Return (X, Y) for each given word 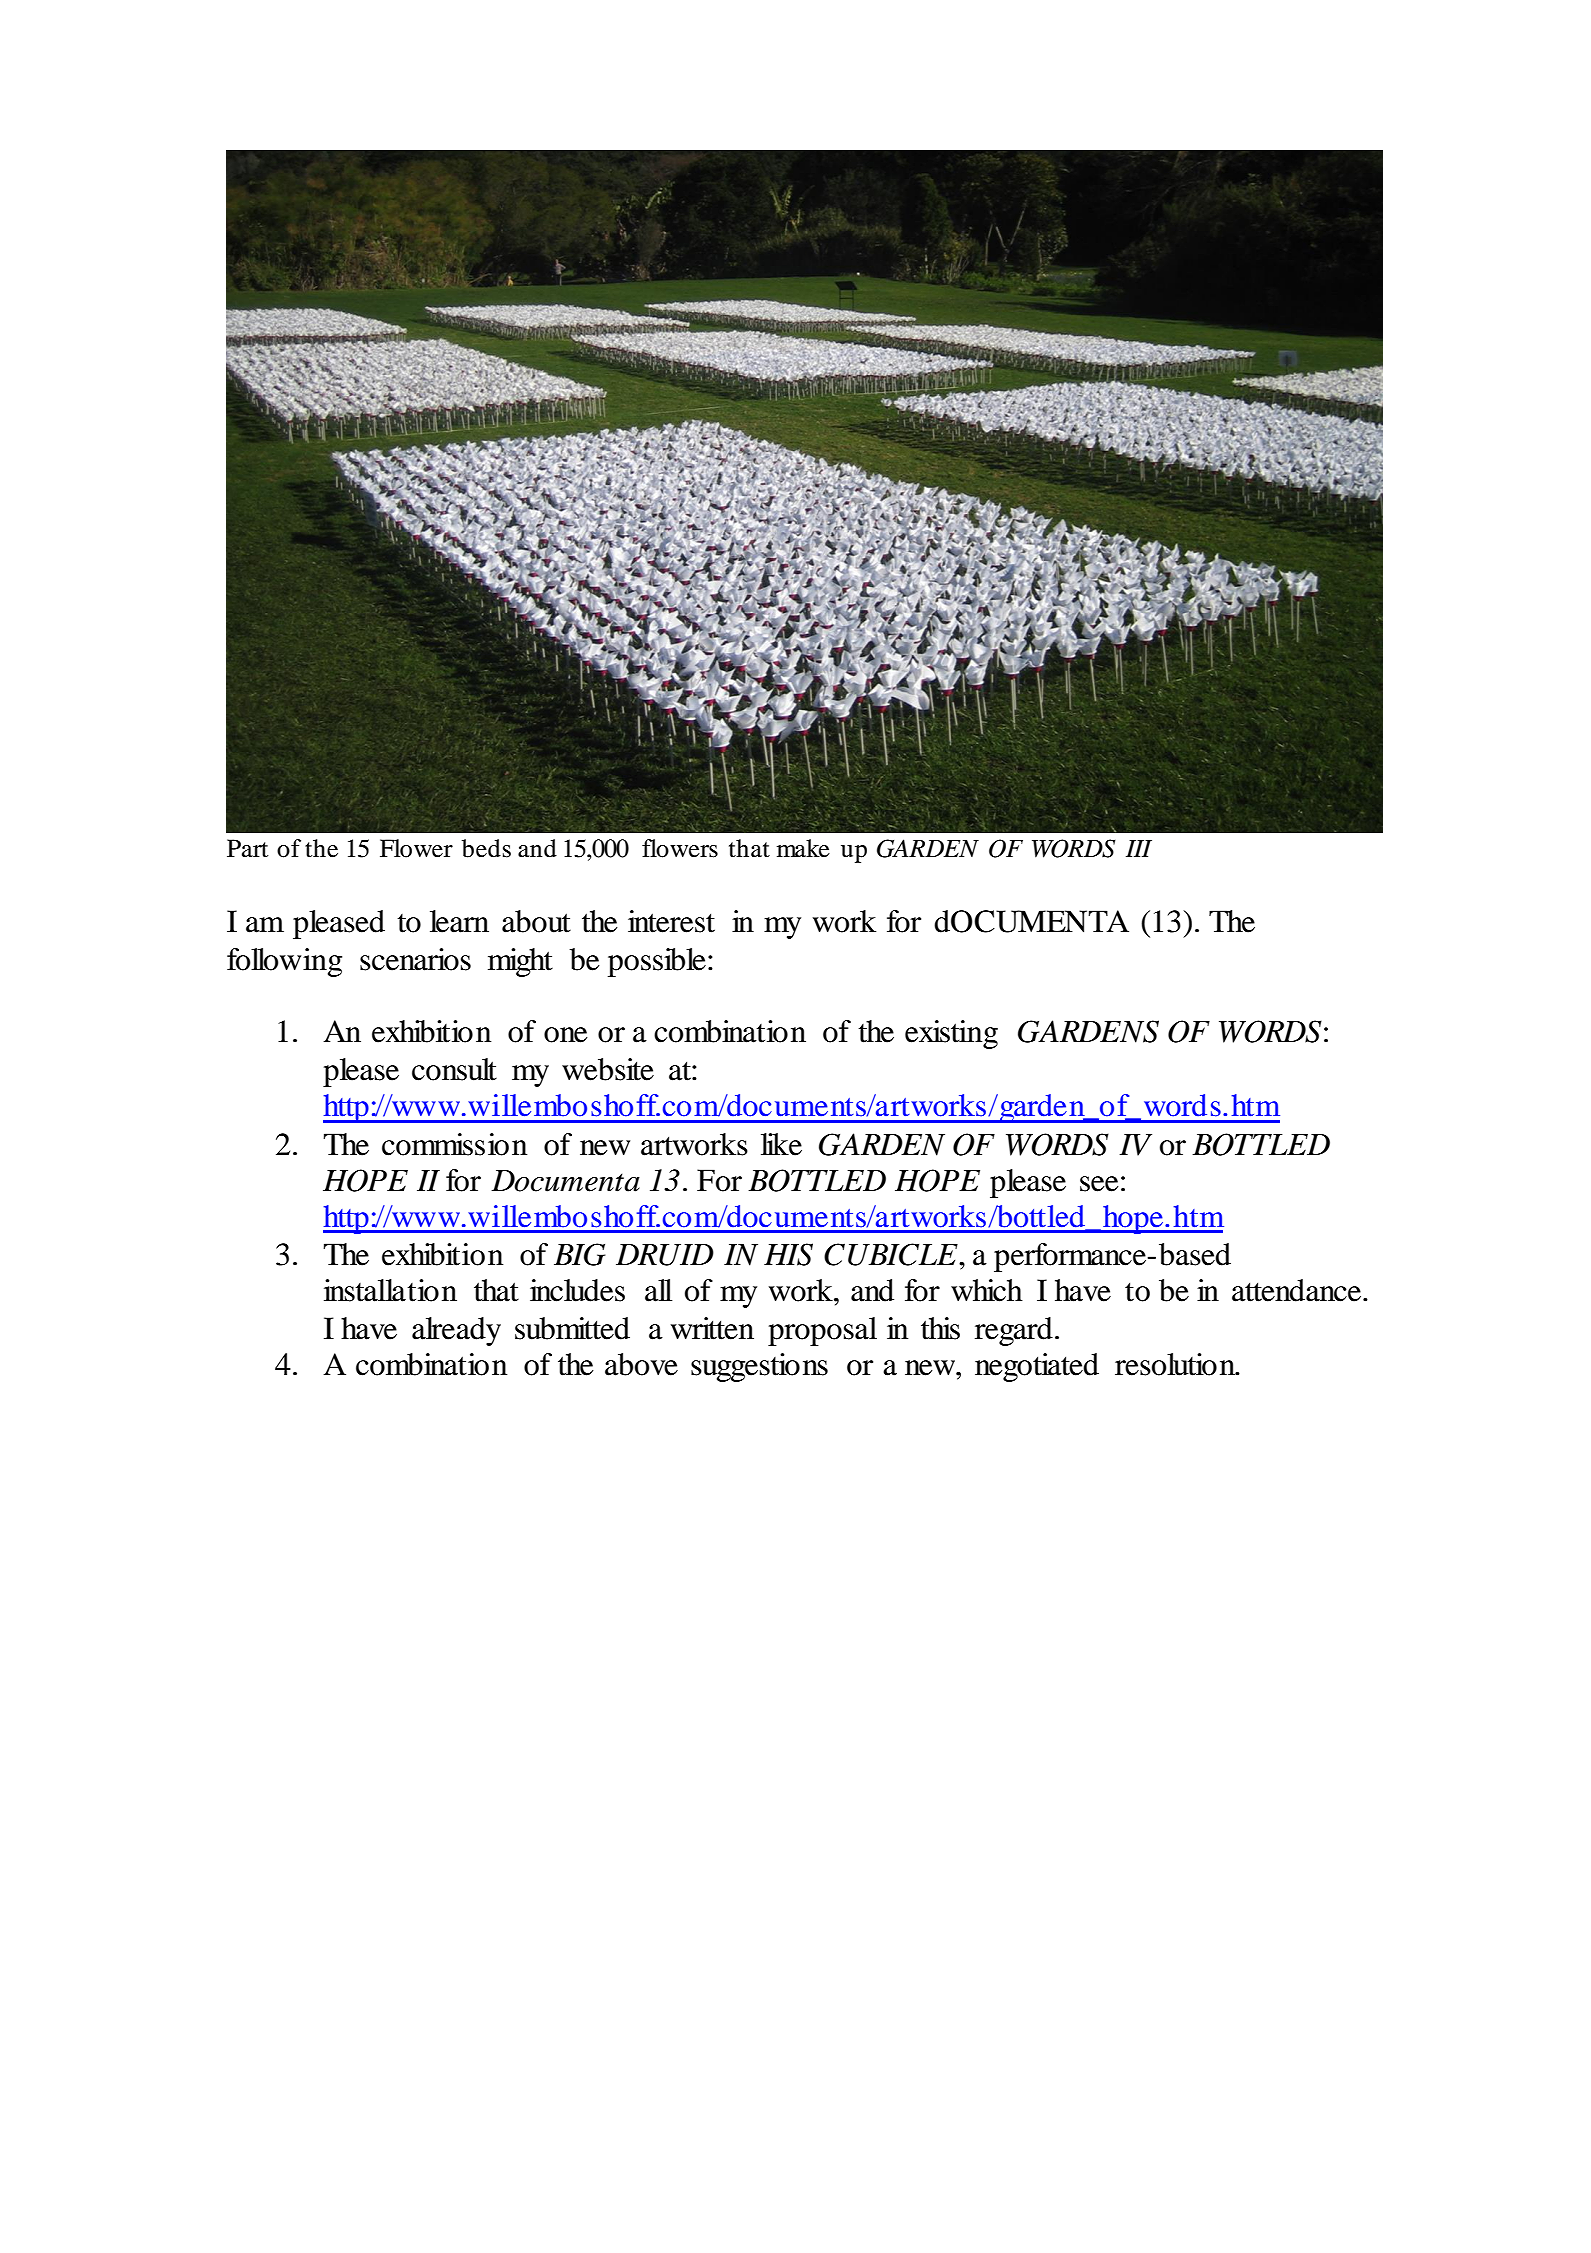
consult (454, 1069)
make (803, 848)
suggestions (759, 1367)
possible (657, 962)
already (456, 1331)
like (781, 1144)
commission (454, 1144)
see (1099, 1184)
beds (486, 848)
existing (951, 1034)
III (1139, 848)
